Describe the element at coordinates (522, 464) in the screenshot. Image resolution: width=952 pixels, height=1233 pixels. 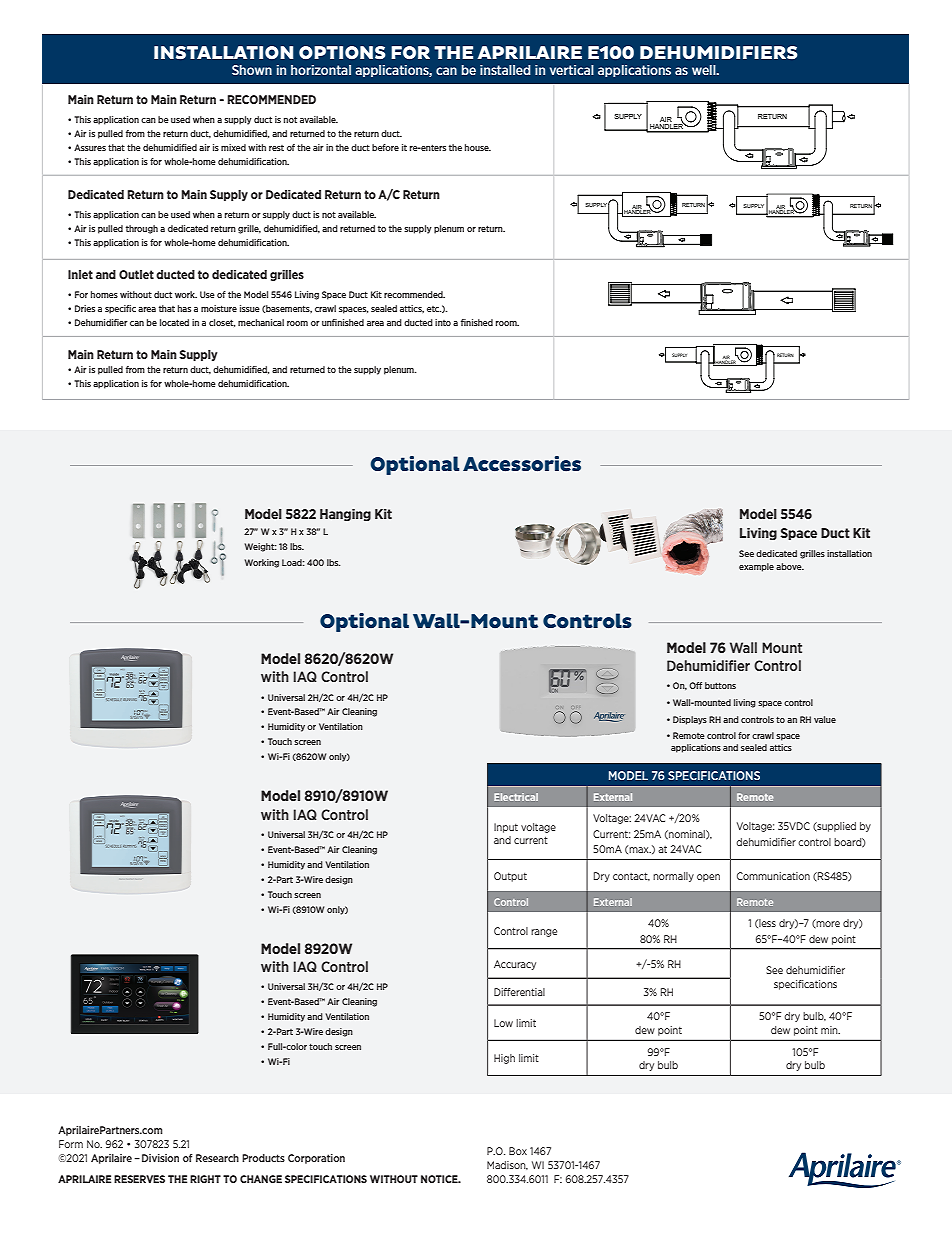
I see `Accessories` at that location.
